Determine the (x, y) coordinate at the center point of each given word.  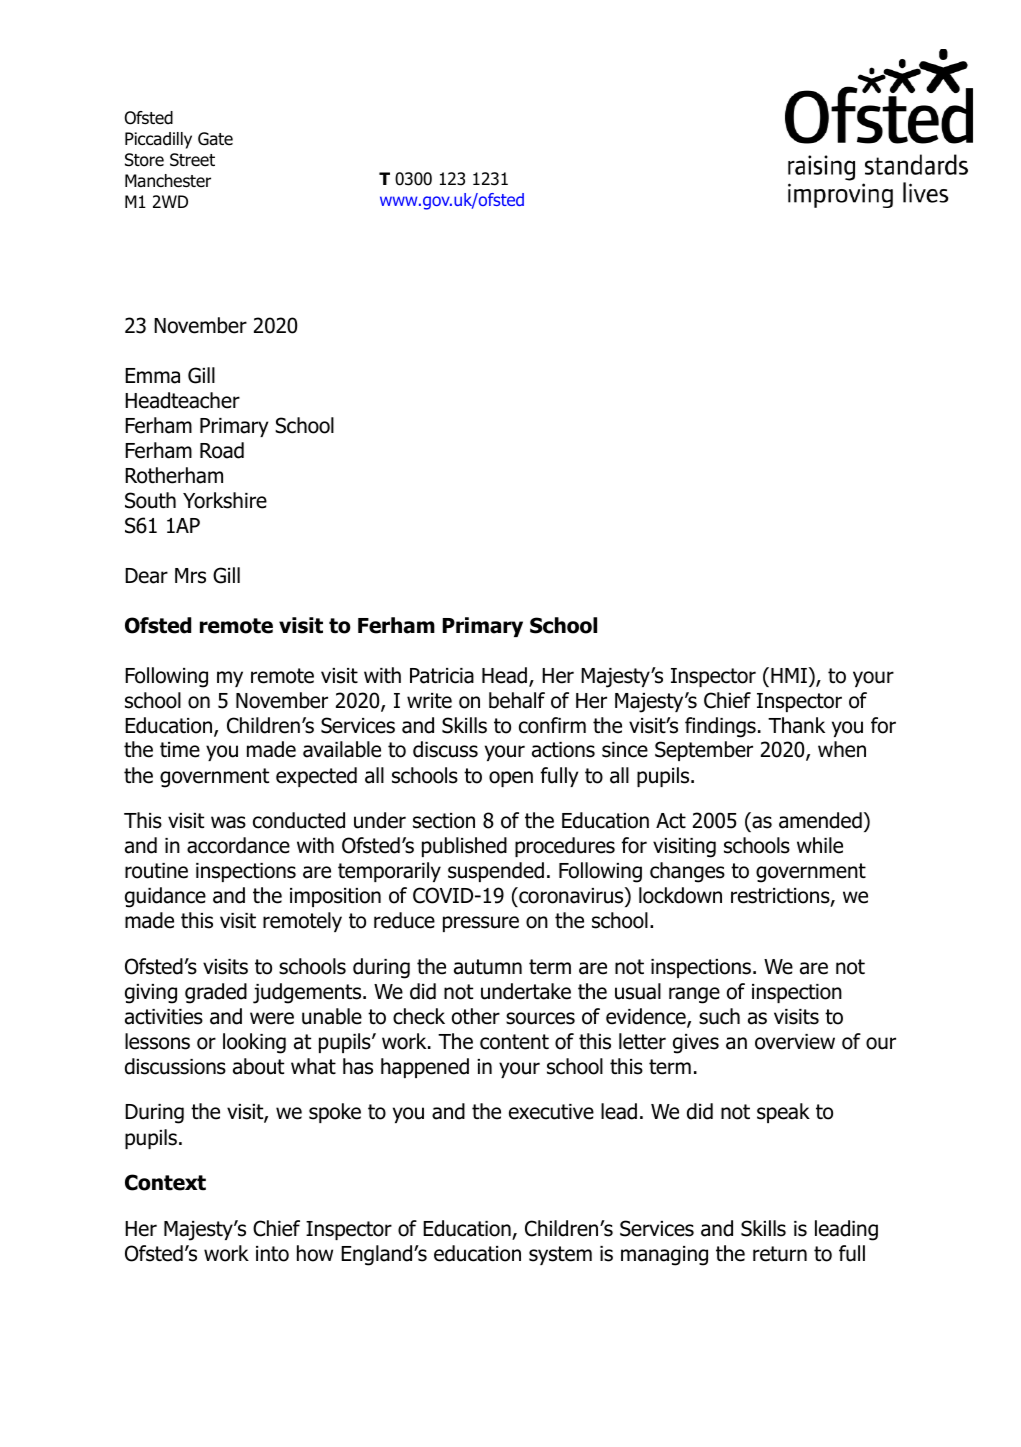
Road (222, 450)
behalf (517, 700)
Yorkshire (225, 500)
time (180, 750)
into (272, 1254)
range (694, 995)
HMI (789, 675)
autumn (488, 967)
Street (192, 160)
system (560, 1255)
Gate (215, 139)
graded (216, 993)
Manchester (168, 181)
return (780, 1254)
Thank (796, 725)
